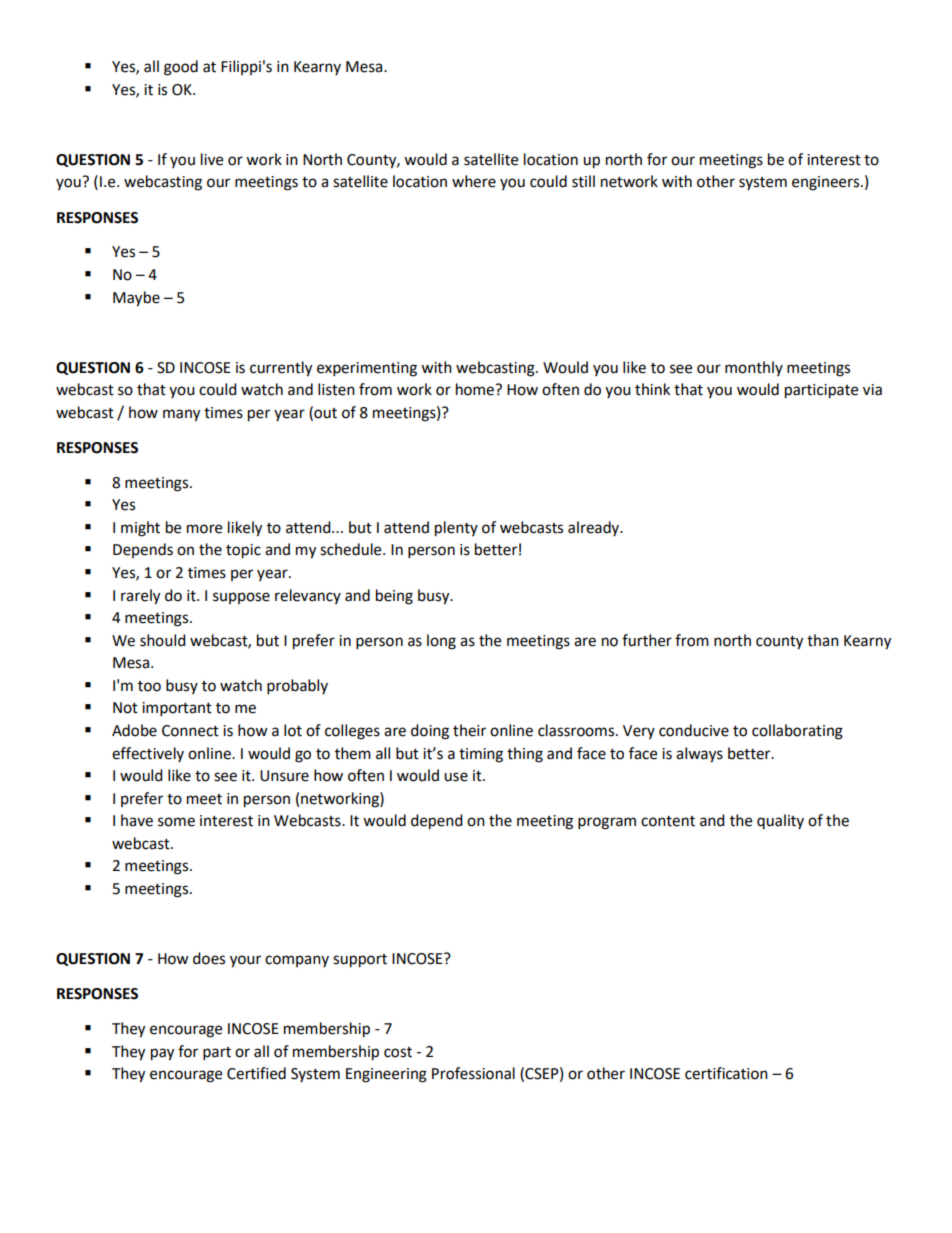 Image resolution: width=952 pixels, height=1233 pixels. I want to click on pay, so click(162, 1054).
